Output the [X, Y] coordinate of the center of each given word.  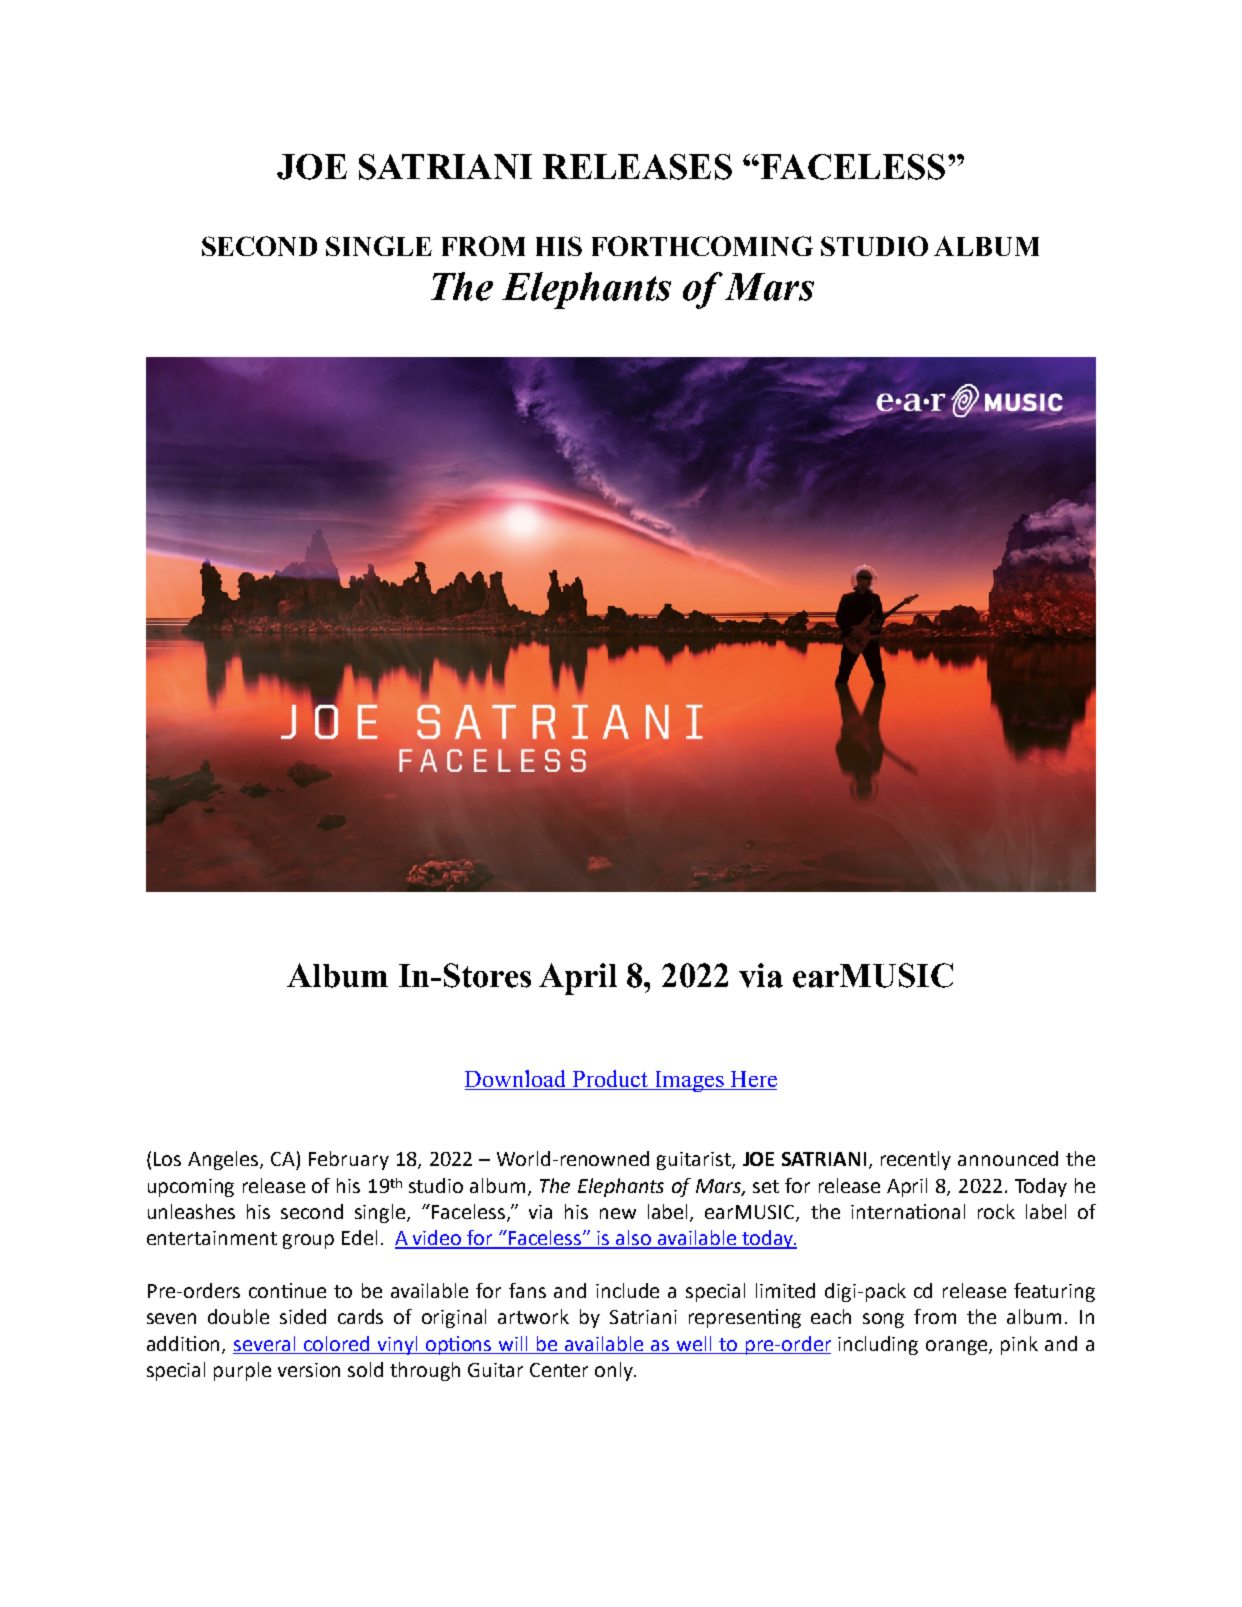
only [615, 1371]
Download [516, 1080]
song [883, 1320]
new [618, 1213]
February [349, 1160]
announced [1008, 1158]
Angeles [224, 1160]
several [265, 1345]
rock [996, 1211]
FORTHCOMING [702, 246]
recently [916, 1160]
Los [167, 1159]
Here [752, 1080]
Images [689, 1081]
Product [610, 1080]
